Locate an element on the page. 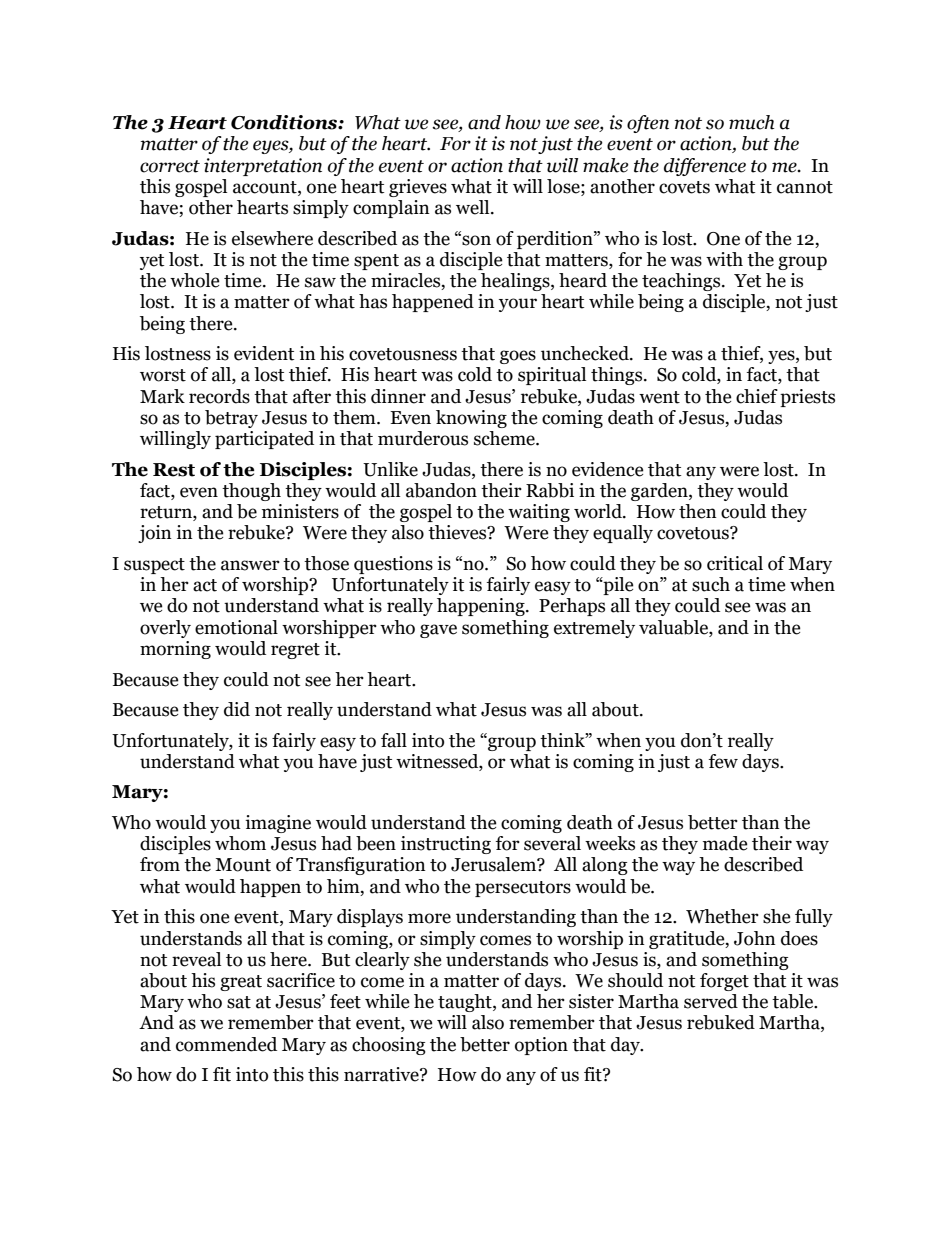 This image has width=952, height=1233. difference is located at coordinates (705, 167).
